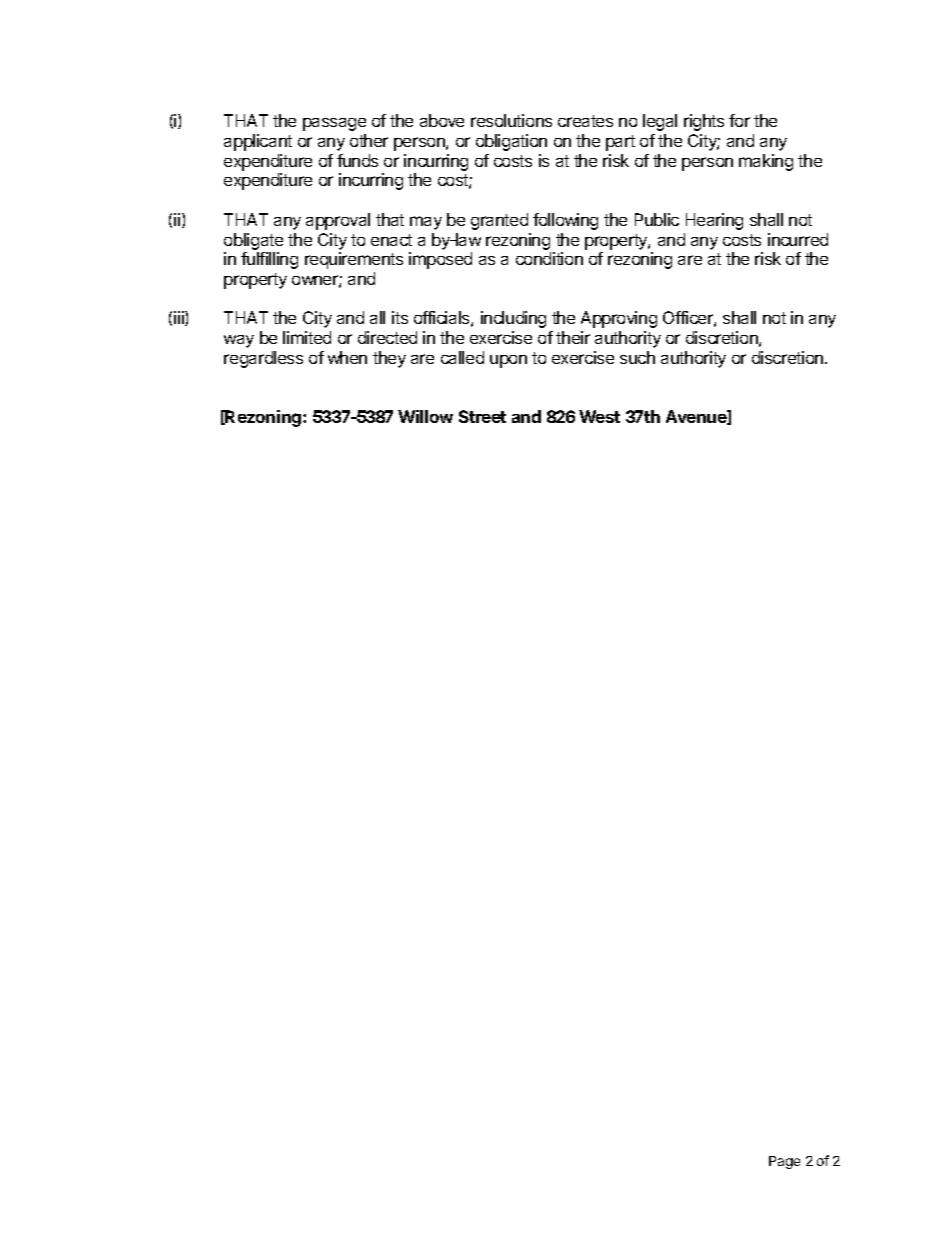  I want to click on Street, so click(482, 416).
